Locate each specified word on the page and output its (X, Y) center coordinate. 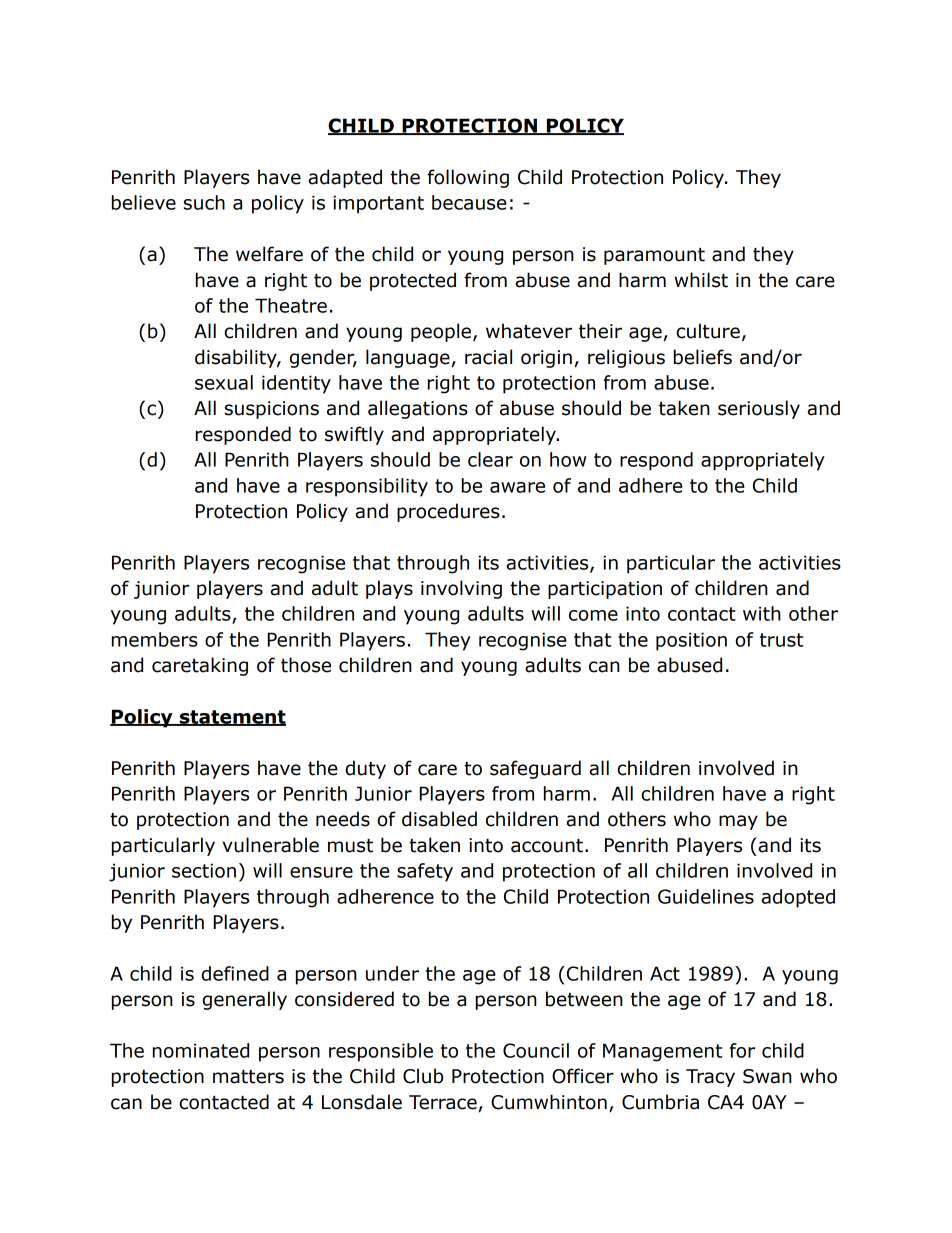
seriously (759, 409)
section (204, 870)
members (155, 639)
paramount (654, 256)
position (691, 641)
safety (425, 872)
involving (461, 589)
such (204, 202)
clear (490, 459)
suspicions (272, 410)
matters (248, 1077)
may (738, 822)
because (469, 202)
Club (423, 1076)
